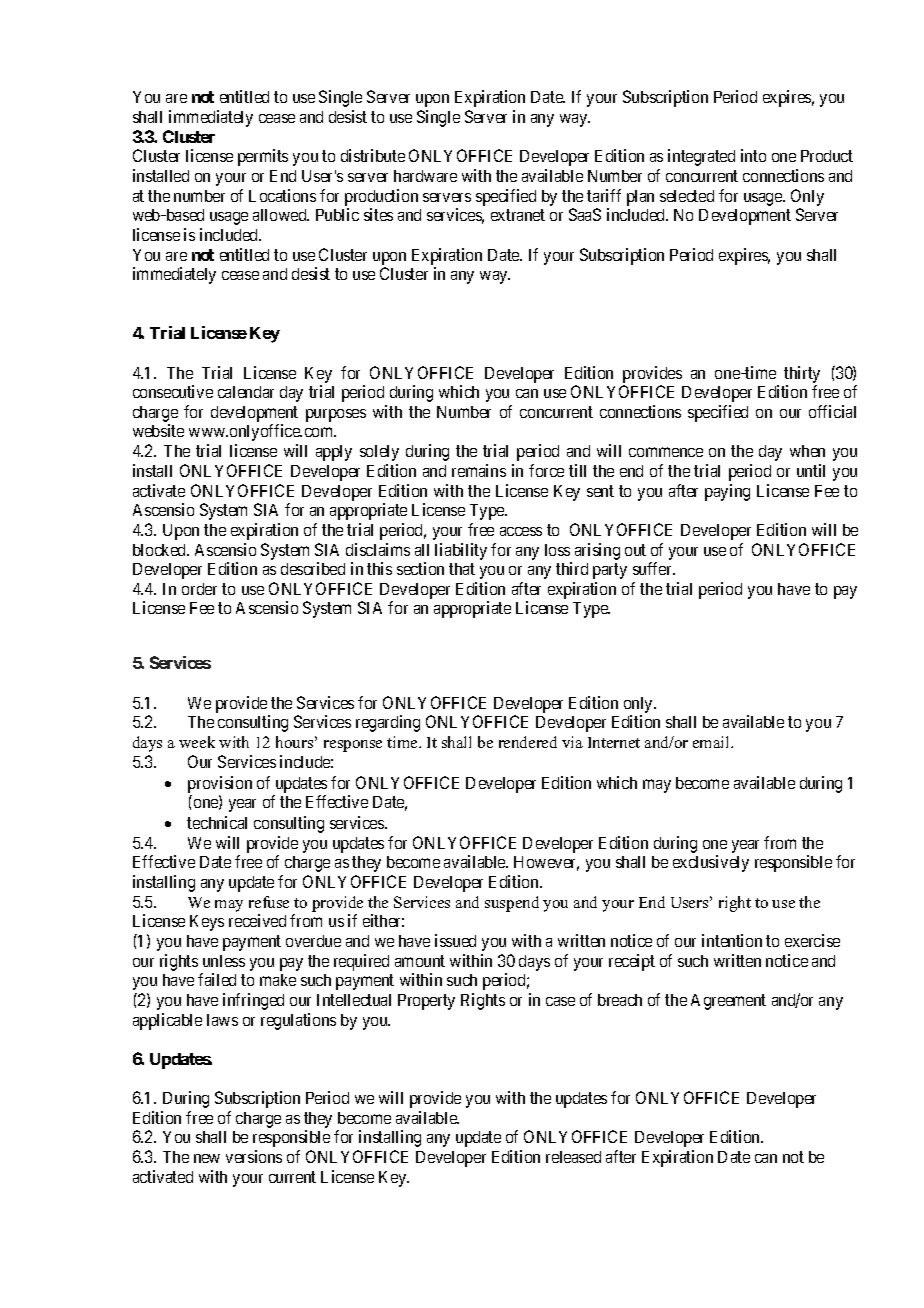  I want to click on extranet, so click(518, 215).
